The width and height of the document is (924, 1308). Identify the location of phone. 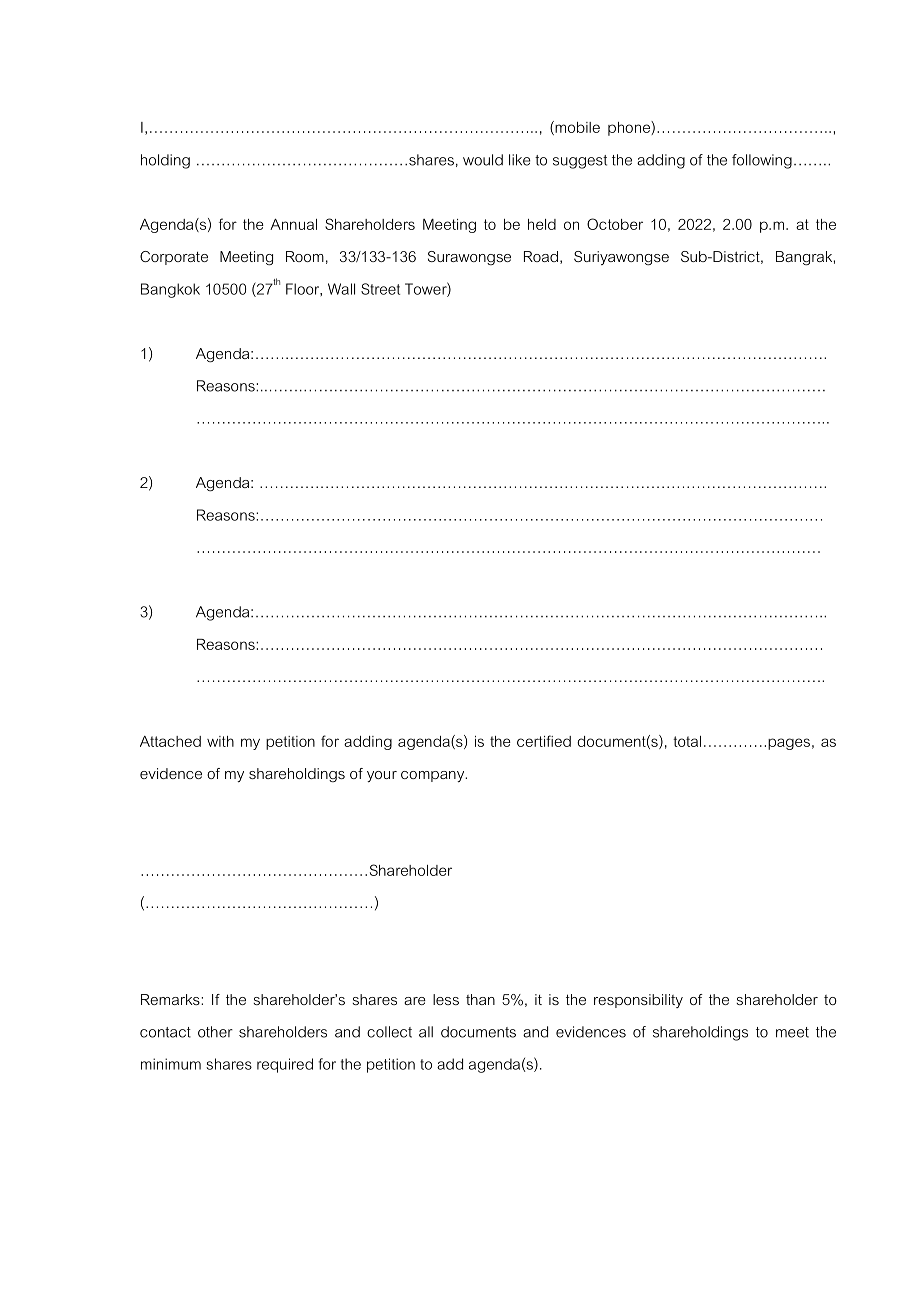
(630, 128).
